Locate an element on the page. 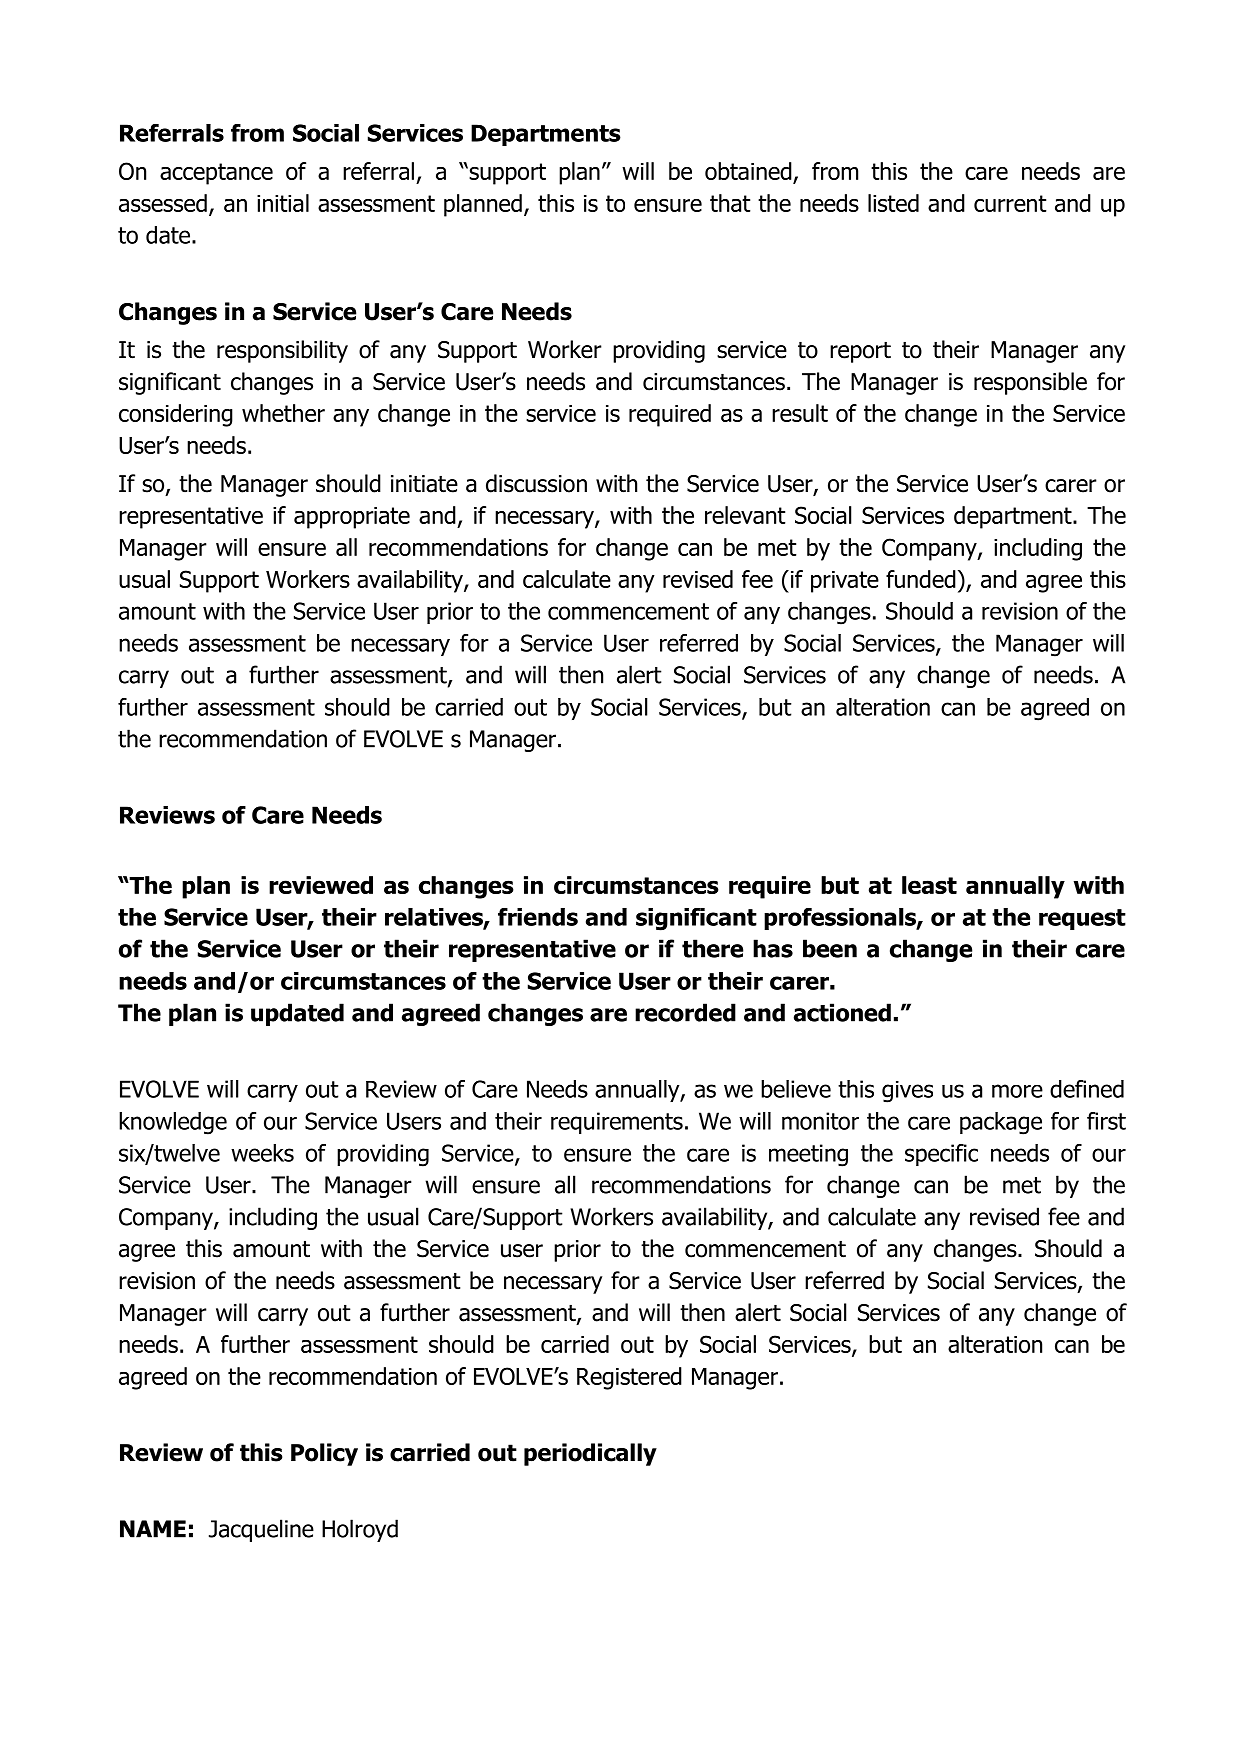 The width and height of the image is (1244, 1759). periodically is located at coordinates (590, 1454).
